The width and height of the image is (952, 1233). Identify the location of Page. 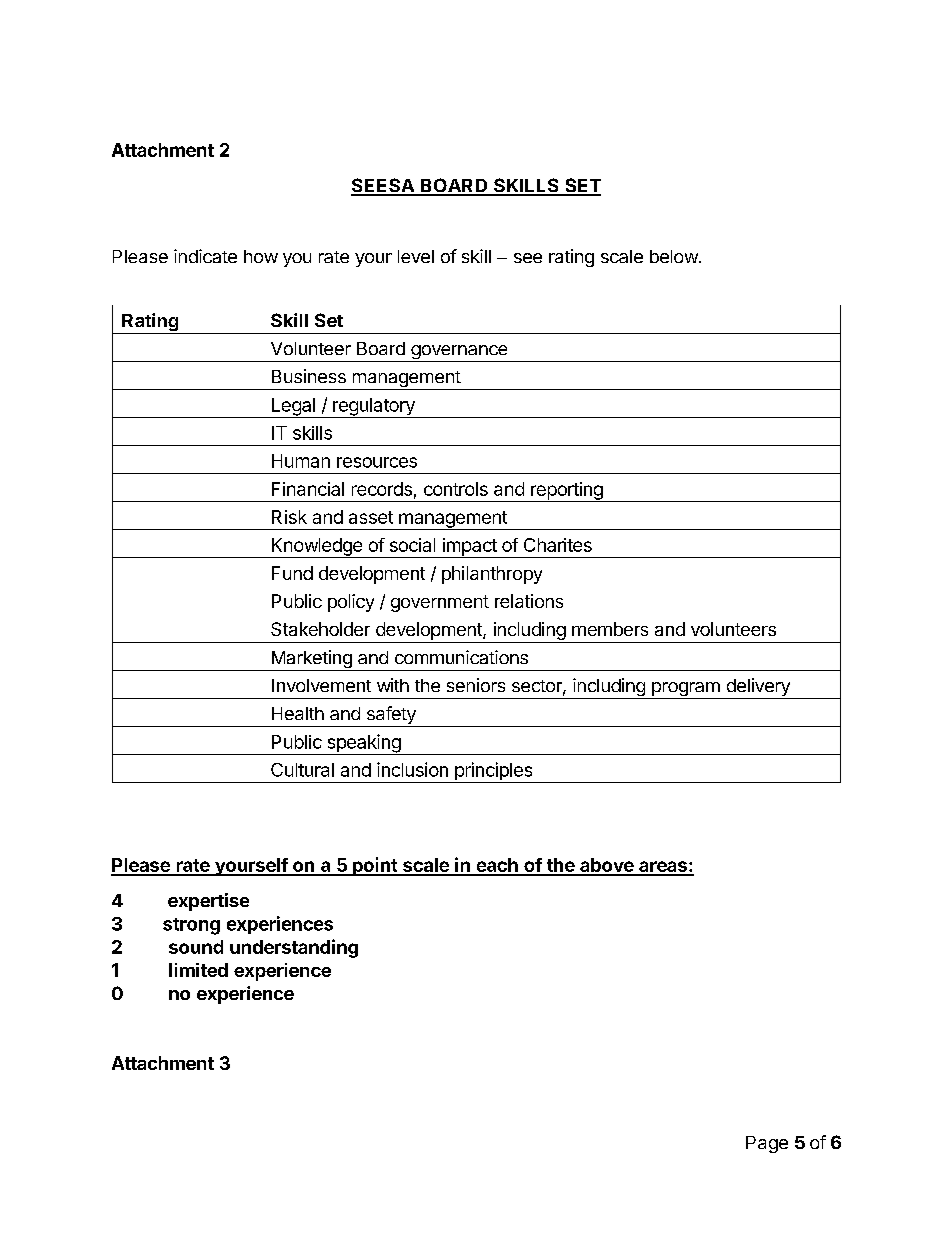
(767, 1144).
